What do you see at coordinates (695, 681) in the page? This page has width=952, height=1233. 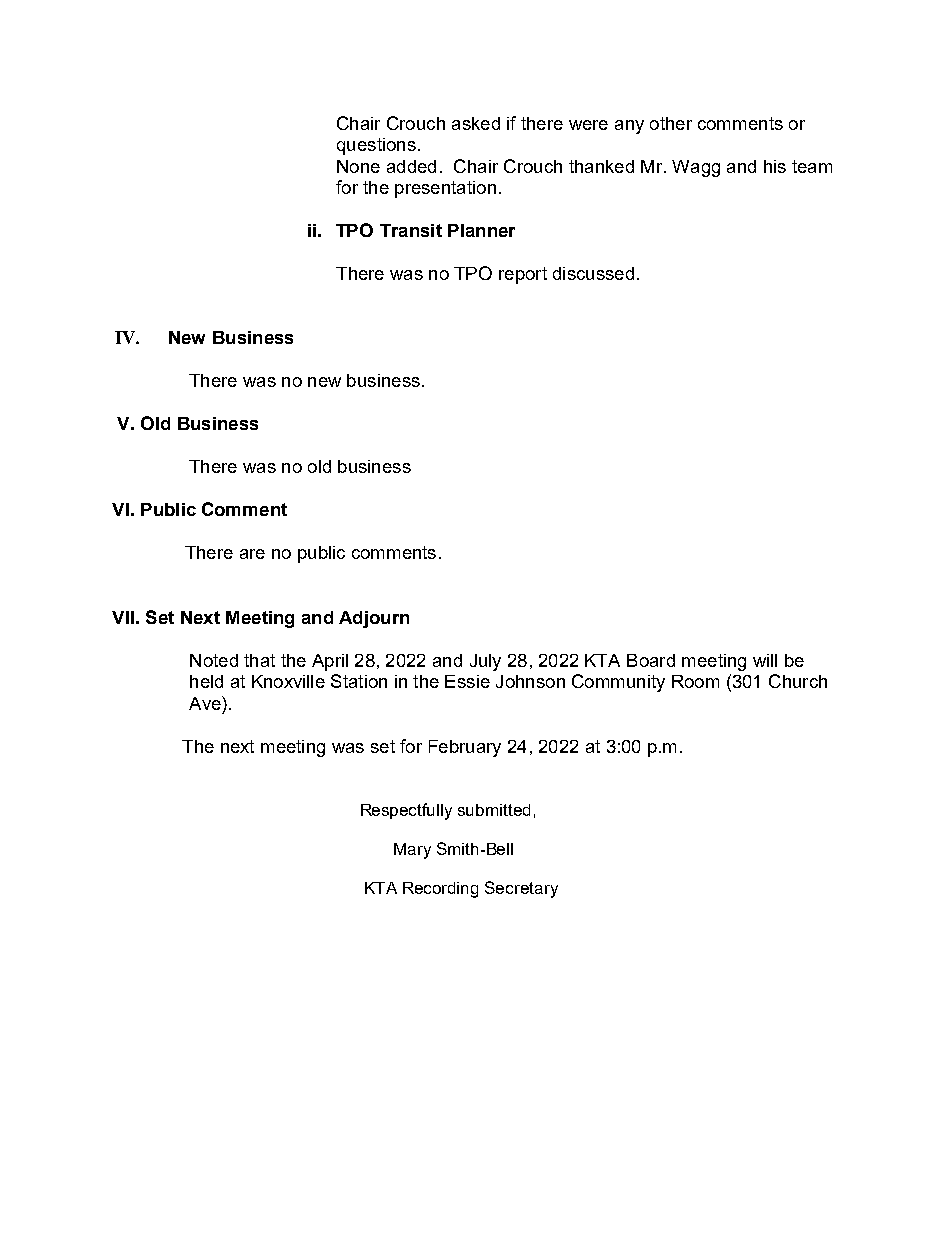 I see `Room` at bounding box center [695, 681].
